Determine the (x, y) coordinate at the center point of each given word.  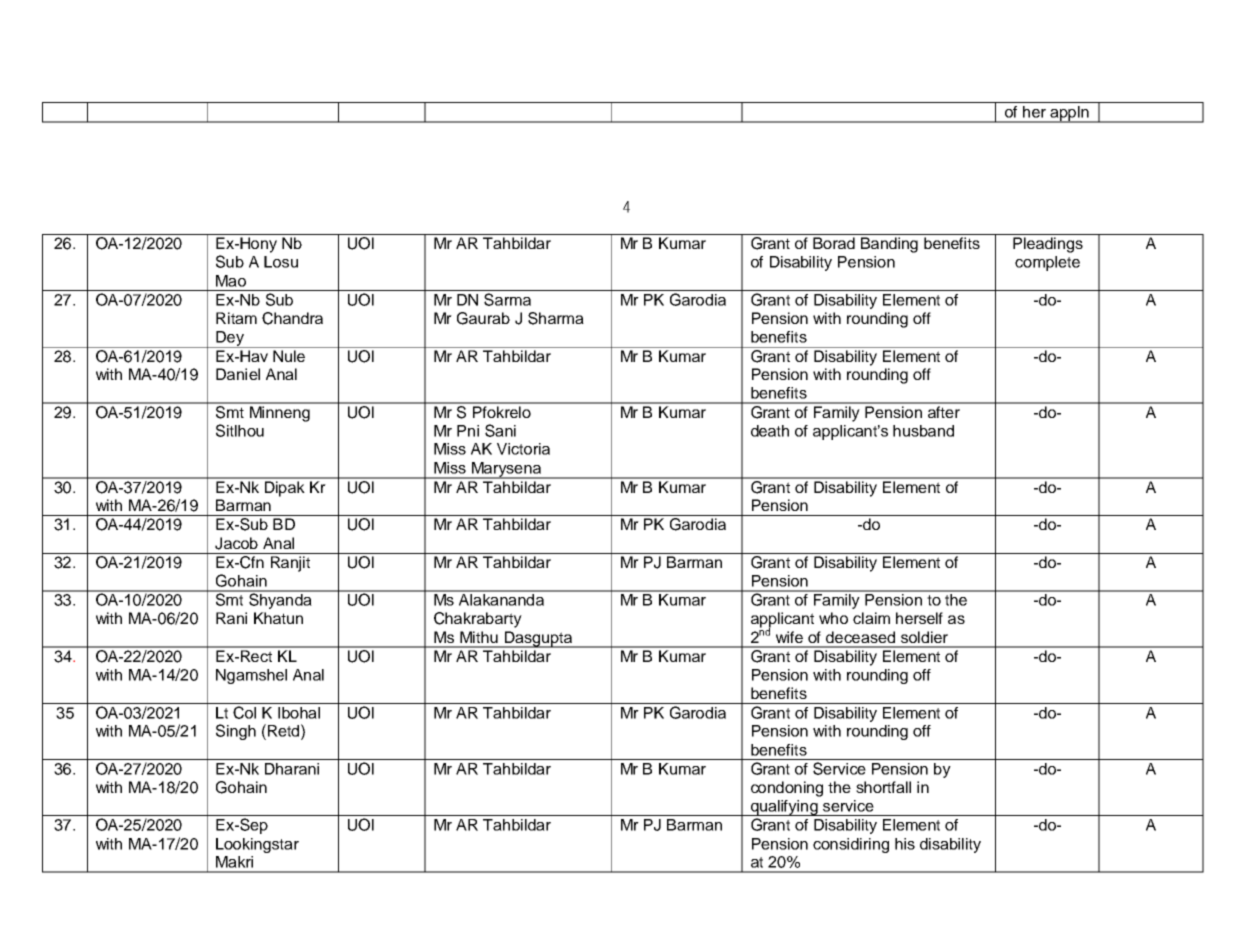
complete (1047, 263)
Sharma (556, 318)
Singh (236, 732)
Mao (231, 281)
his (905, 844)
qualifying (784, 808)
